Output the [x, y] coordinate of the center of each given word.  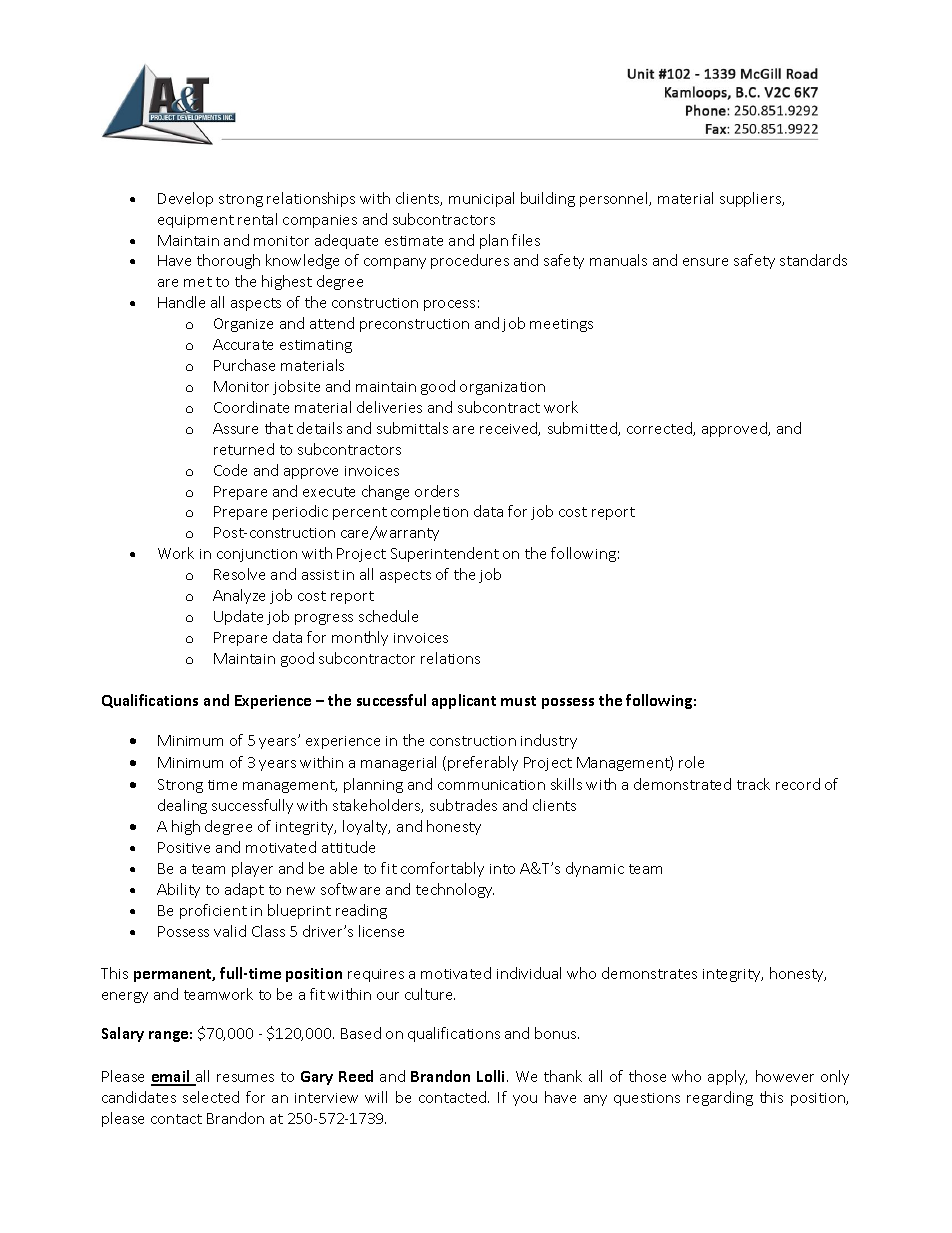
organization [502, 388]
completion [429, 512]
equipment [196, 221]
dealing [182, 806]
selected [211, 1097]
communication [491, 785]
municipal [481, 199]
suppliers [752, 199]
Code [230, 470]
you [525, 1100]
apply [727, 1077]
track [753, 784]
